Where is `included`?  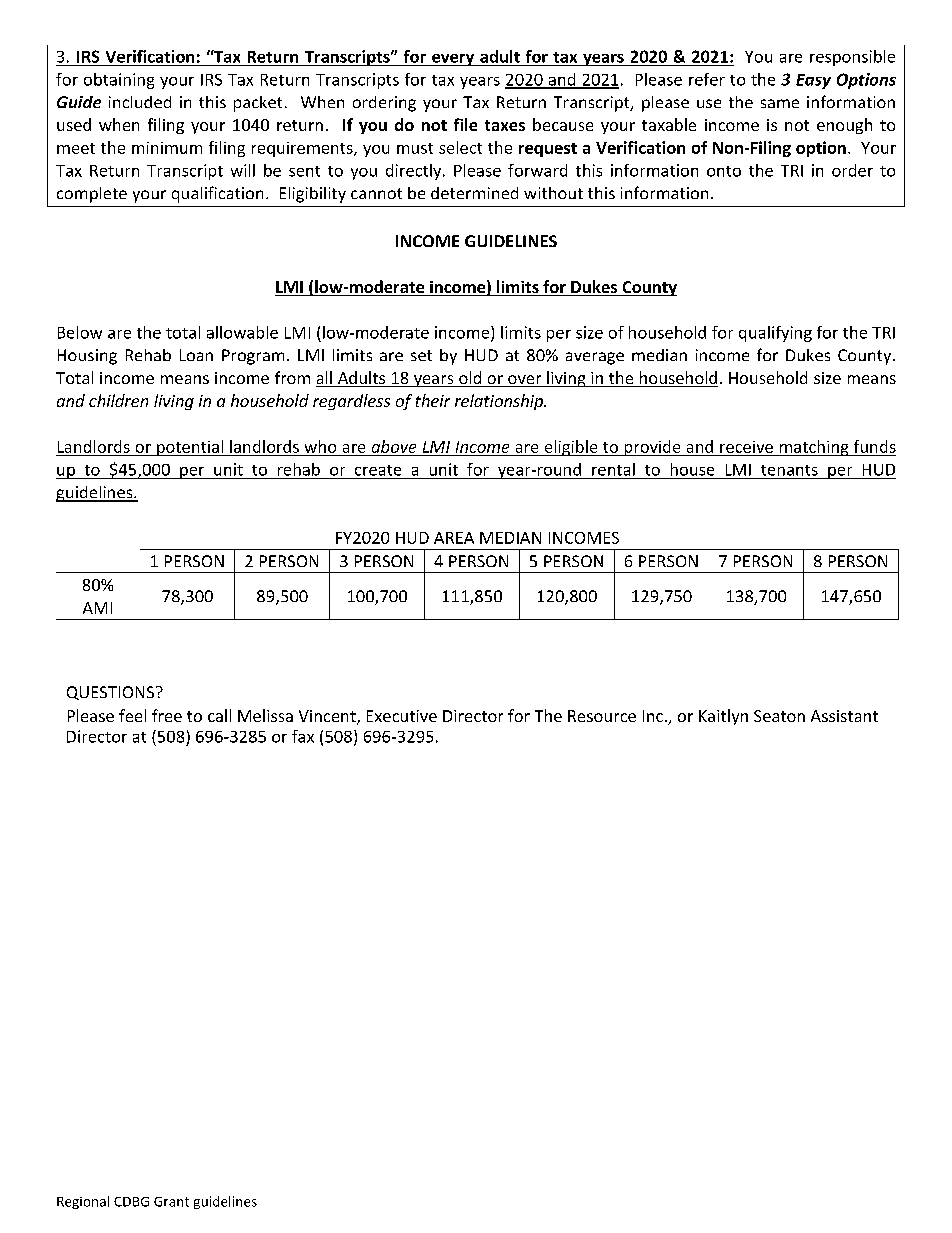 included is located at coordinates (140, 102).
